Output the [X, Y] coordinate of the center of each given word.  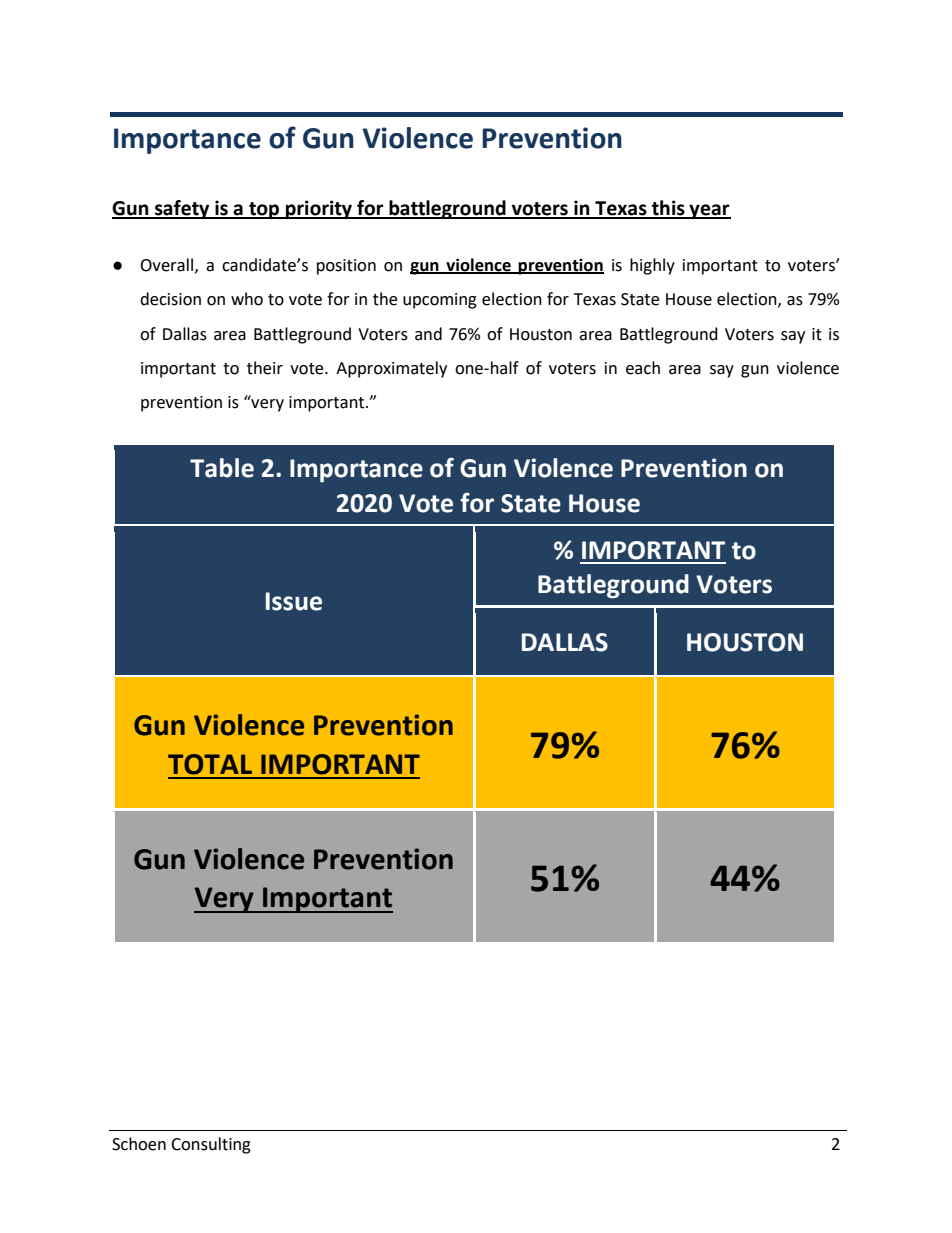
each [643, 368]
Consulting [211, 1145]
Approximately [391, 369]
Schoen [139, 1144]
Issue [294, 601]
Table [222, 468]
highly [652, 266]
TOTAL [210, 764]
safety [182, 209]
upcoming [440, 301]
